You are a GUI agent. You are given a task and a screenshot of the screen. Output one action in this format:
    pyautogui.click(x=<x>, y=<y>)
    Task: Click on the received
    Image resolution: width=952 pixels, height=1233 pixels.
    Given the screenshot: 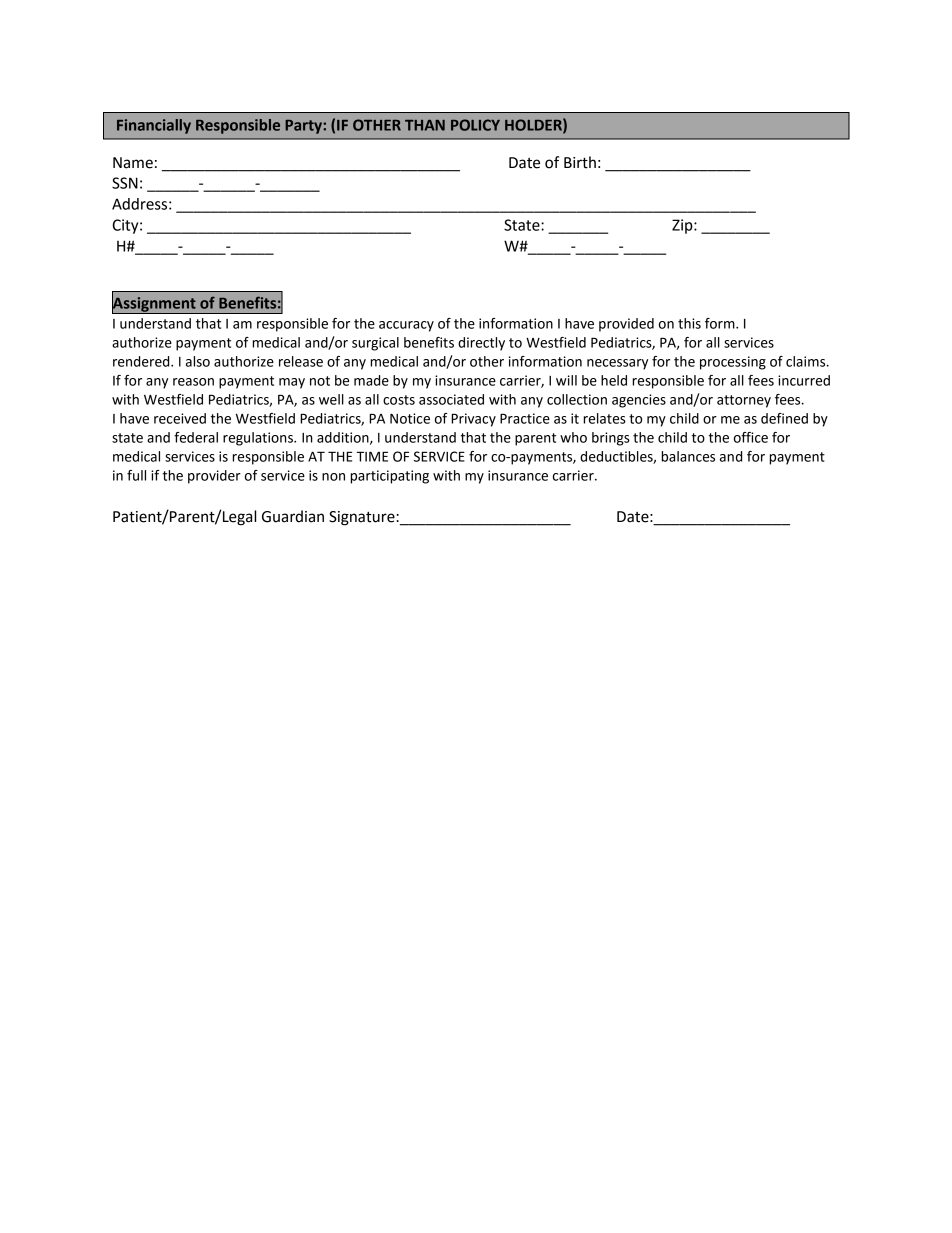 What is the action you would take?
    pyautogui.click(x=180, y=418)
